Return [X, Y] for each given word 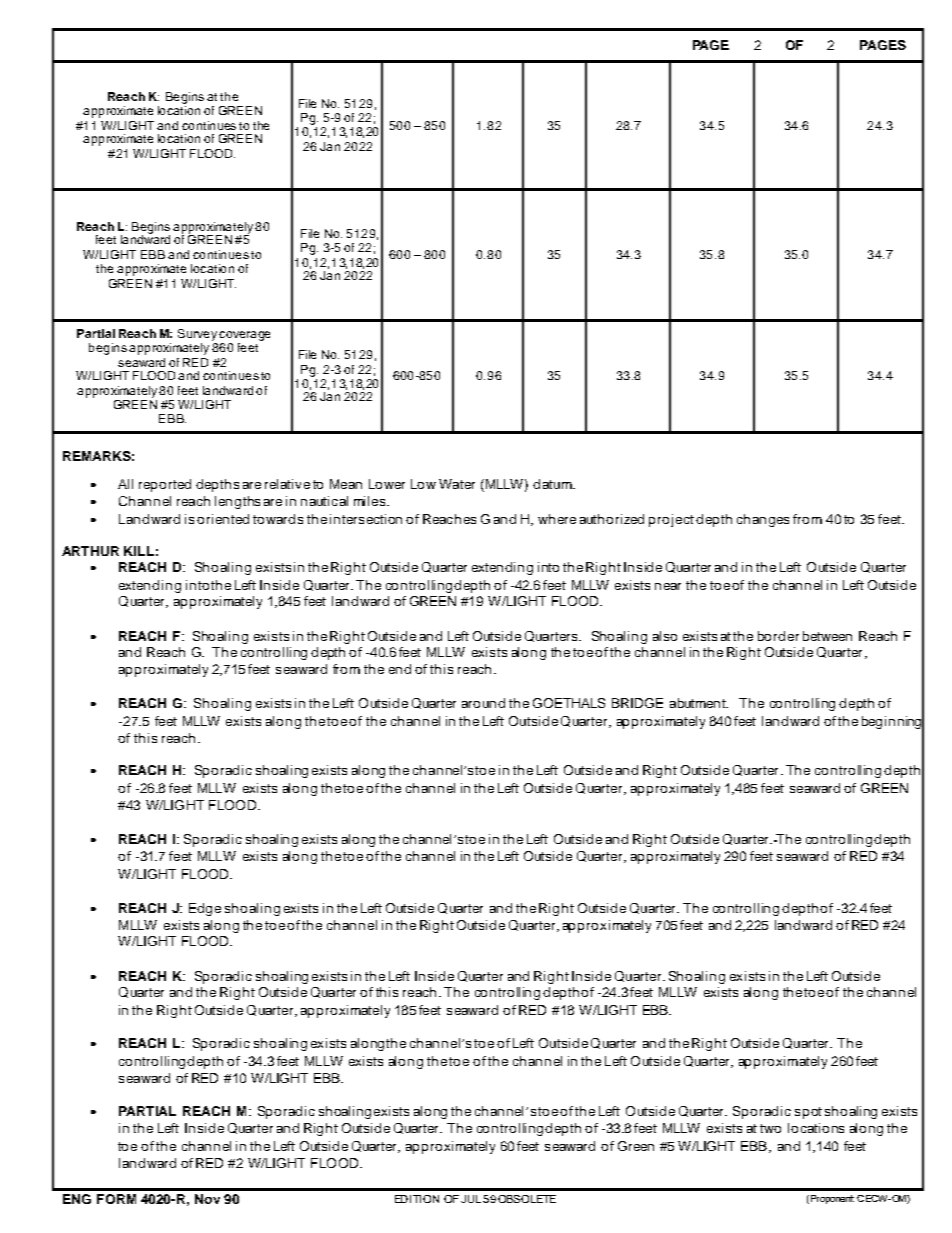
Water [457, 484]
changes [763, 520]
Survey [197, 335]
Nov [207, 1199]
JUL [471, 1199]
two [770, 1128]
